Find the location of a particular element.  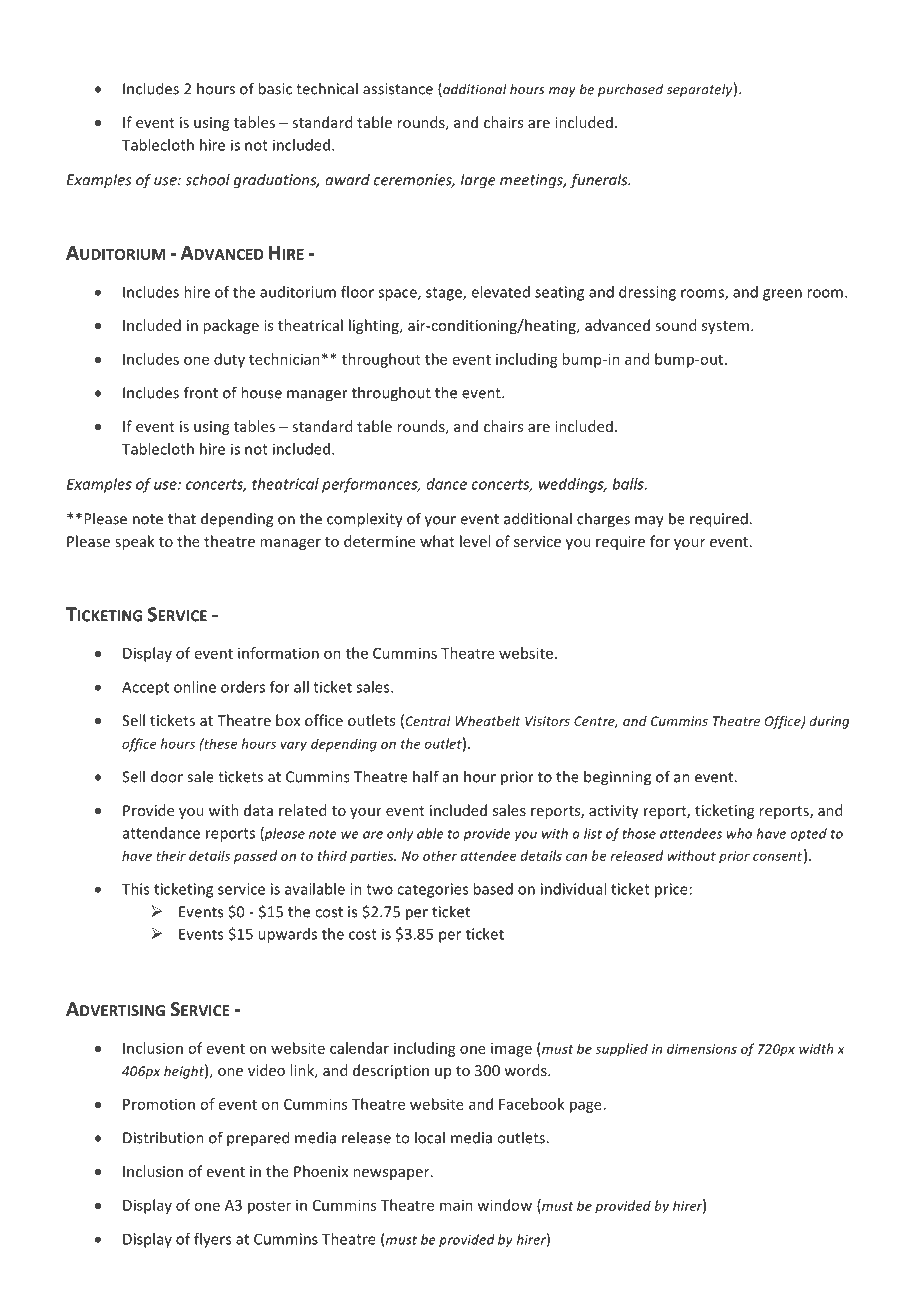

dimensions is located at coordinates (702, 1048).
